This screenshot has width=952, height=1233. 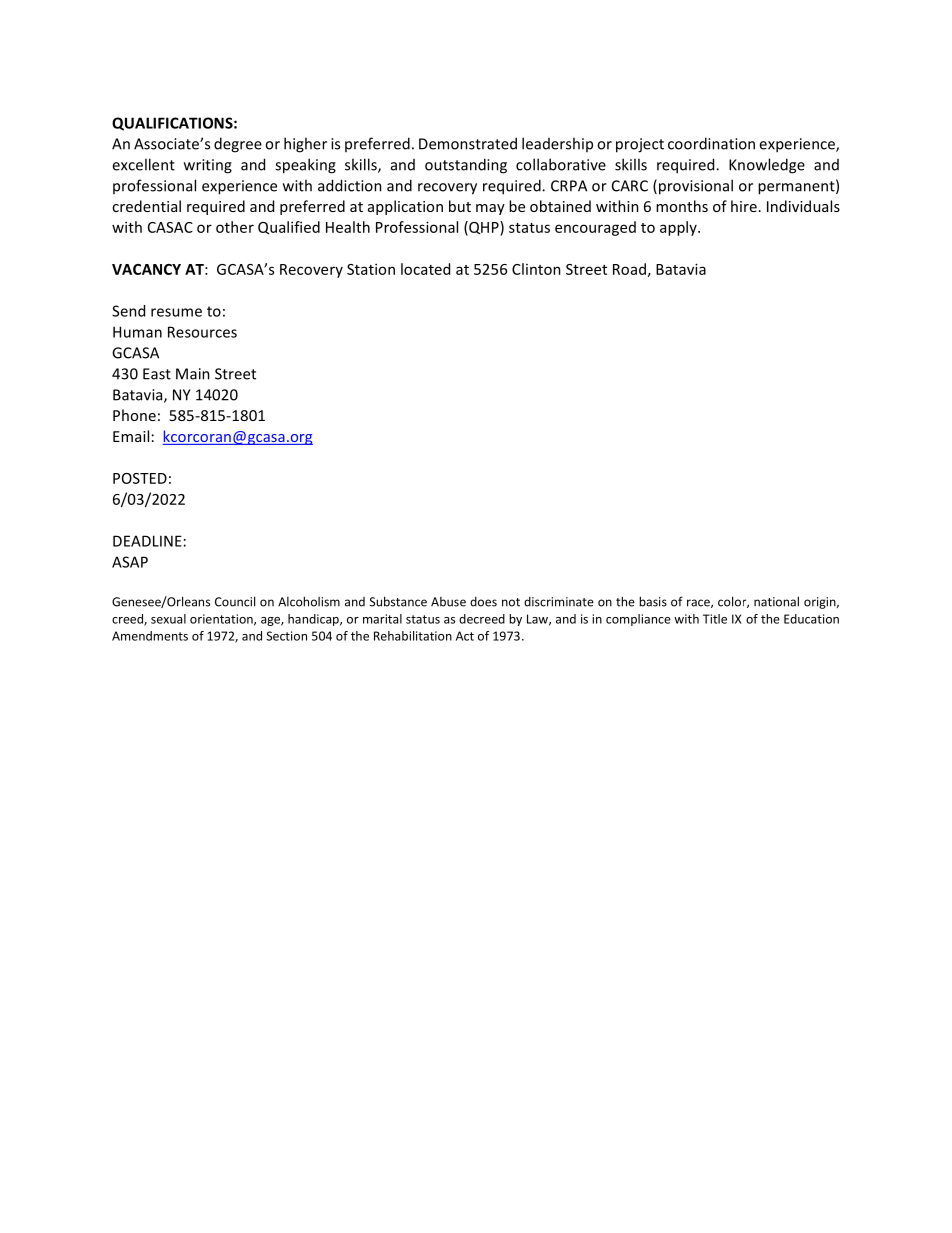 I want to click on does, so click(x=483, y=602).
